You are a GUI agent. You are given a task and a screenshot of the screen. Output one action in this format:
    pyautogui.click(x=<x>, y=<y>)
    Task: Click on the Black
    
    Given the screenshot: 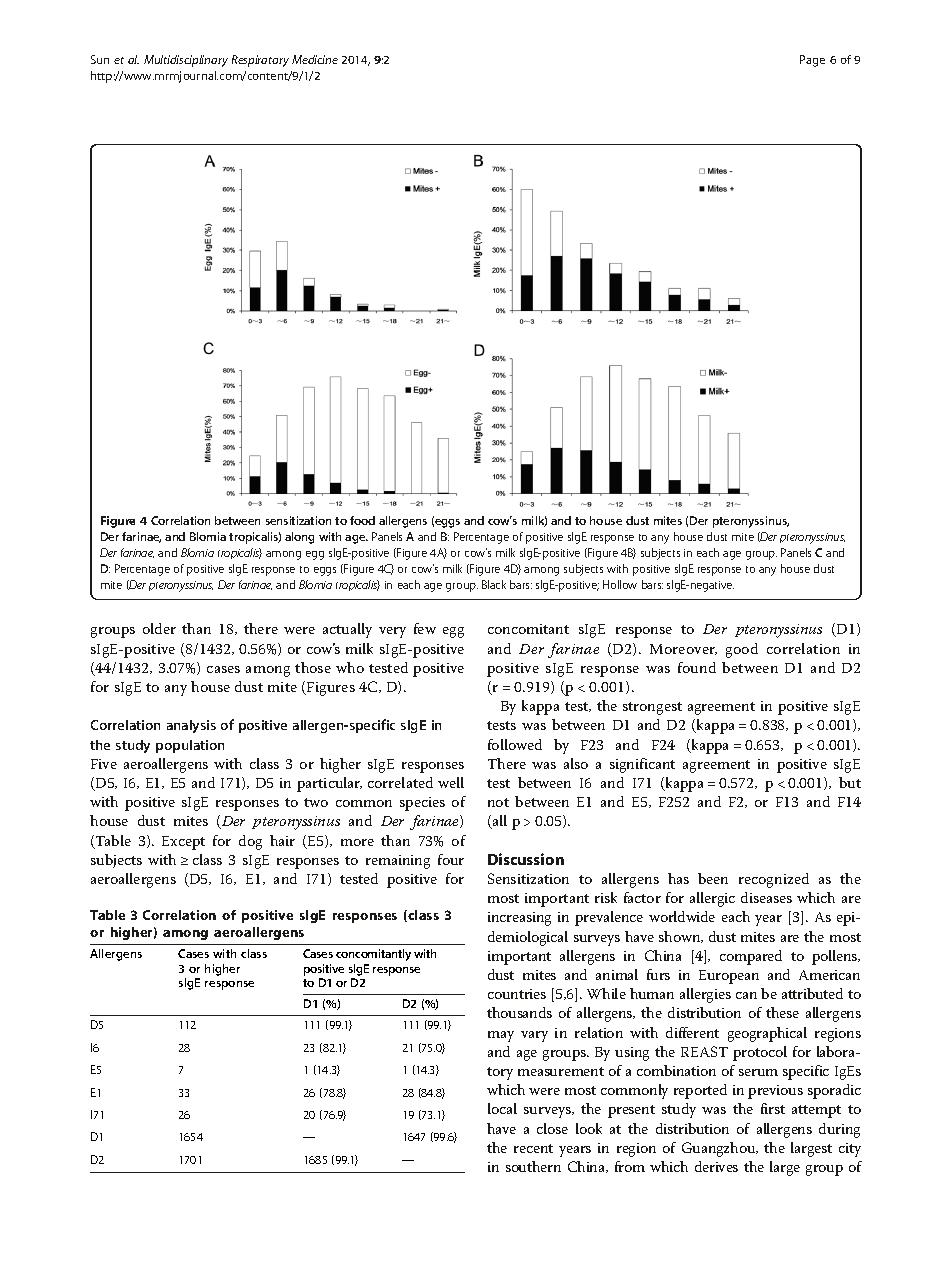 What is the action you would take?
    pyautogui.click(x=494, y=584)
